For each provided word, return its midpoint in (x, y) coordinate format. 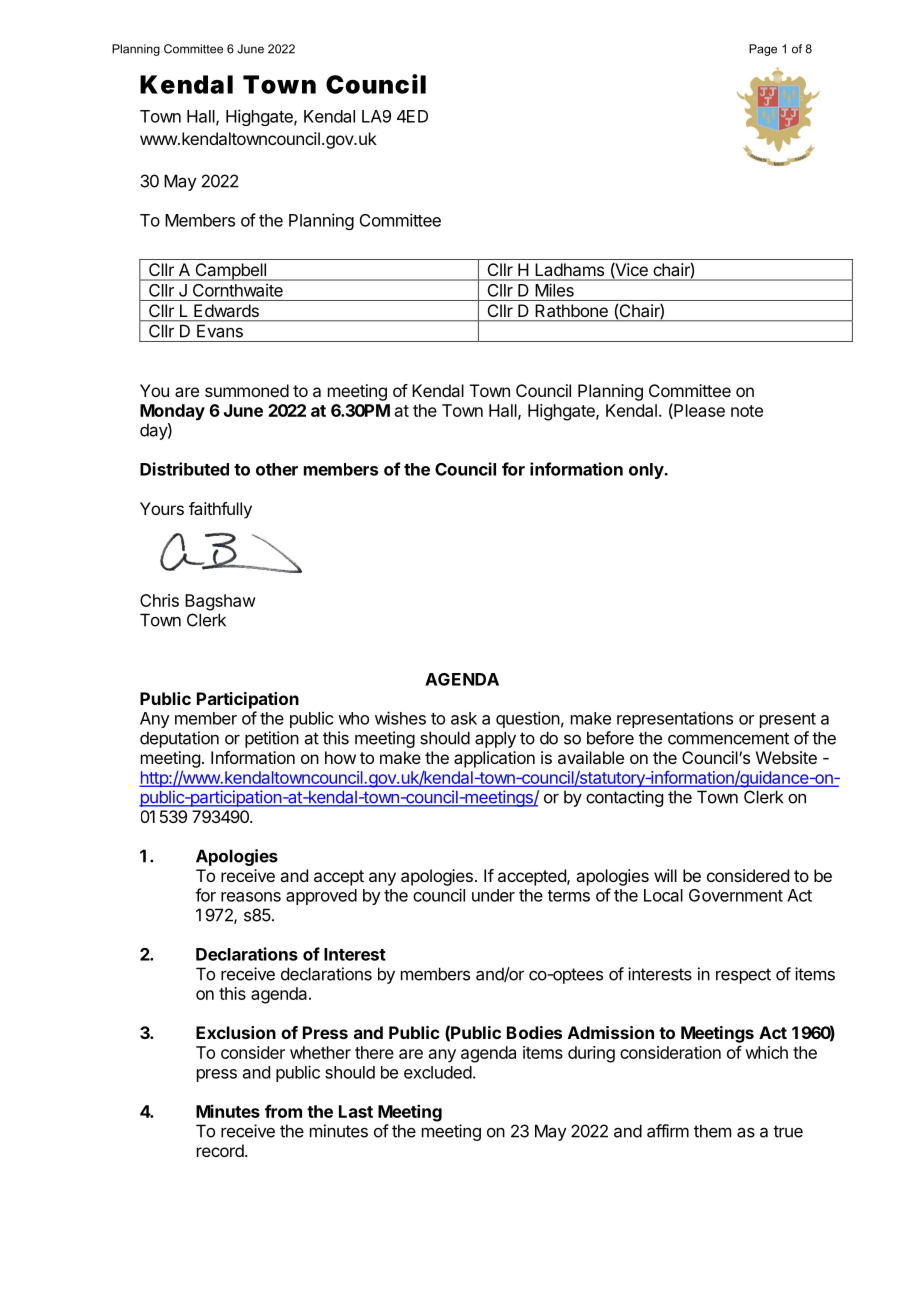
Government (736, 895)
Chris (159, 600)
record (221, 1150)
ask (464, 718)
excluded (438, 1072)
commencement (728, 738)
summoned (247, 390)
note (747, 411)
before (610, 738)
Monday (172, 412)
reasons (251, 897)
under (493, 895)
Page (763, 50)
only (647, 471)
